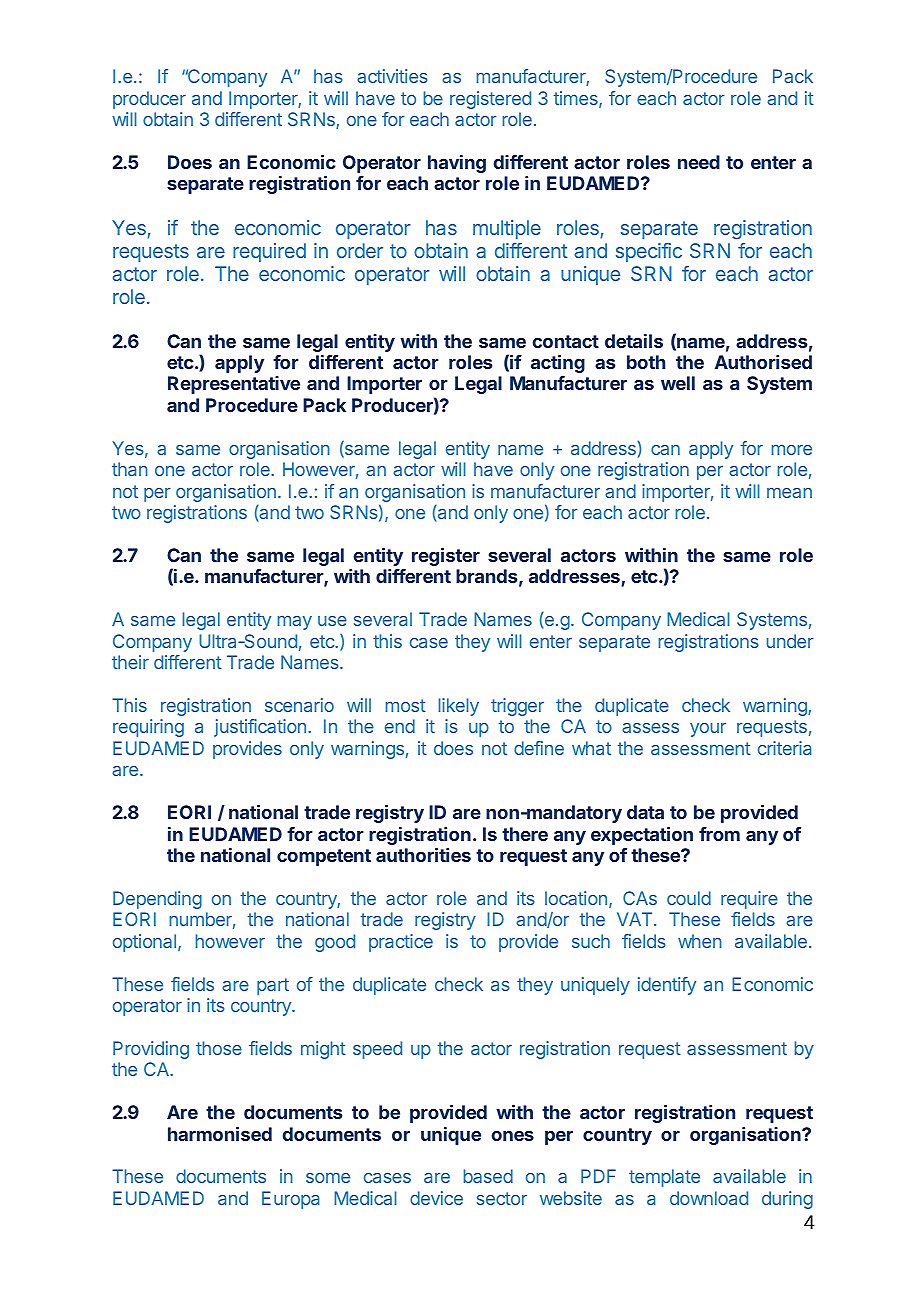 This screenshot has width=924, height=1308. What do you see at coordinates (130, 469) in the screenshot?
I see `than` at bounding box center [130, 469].
